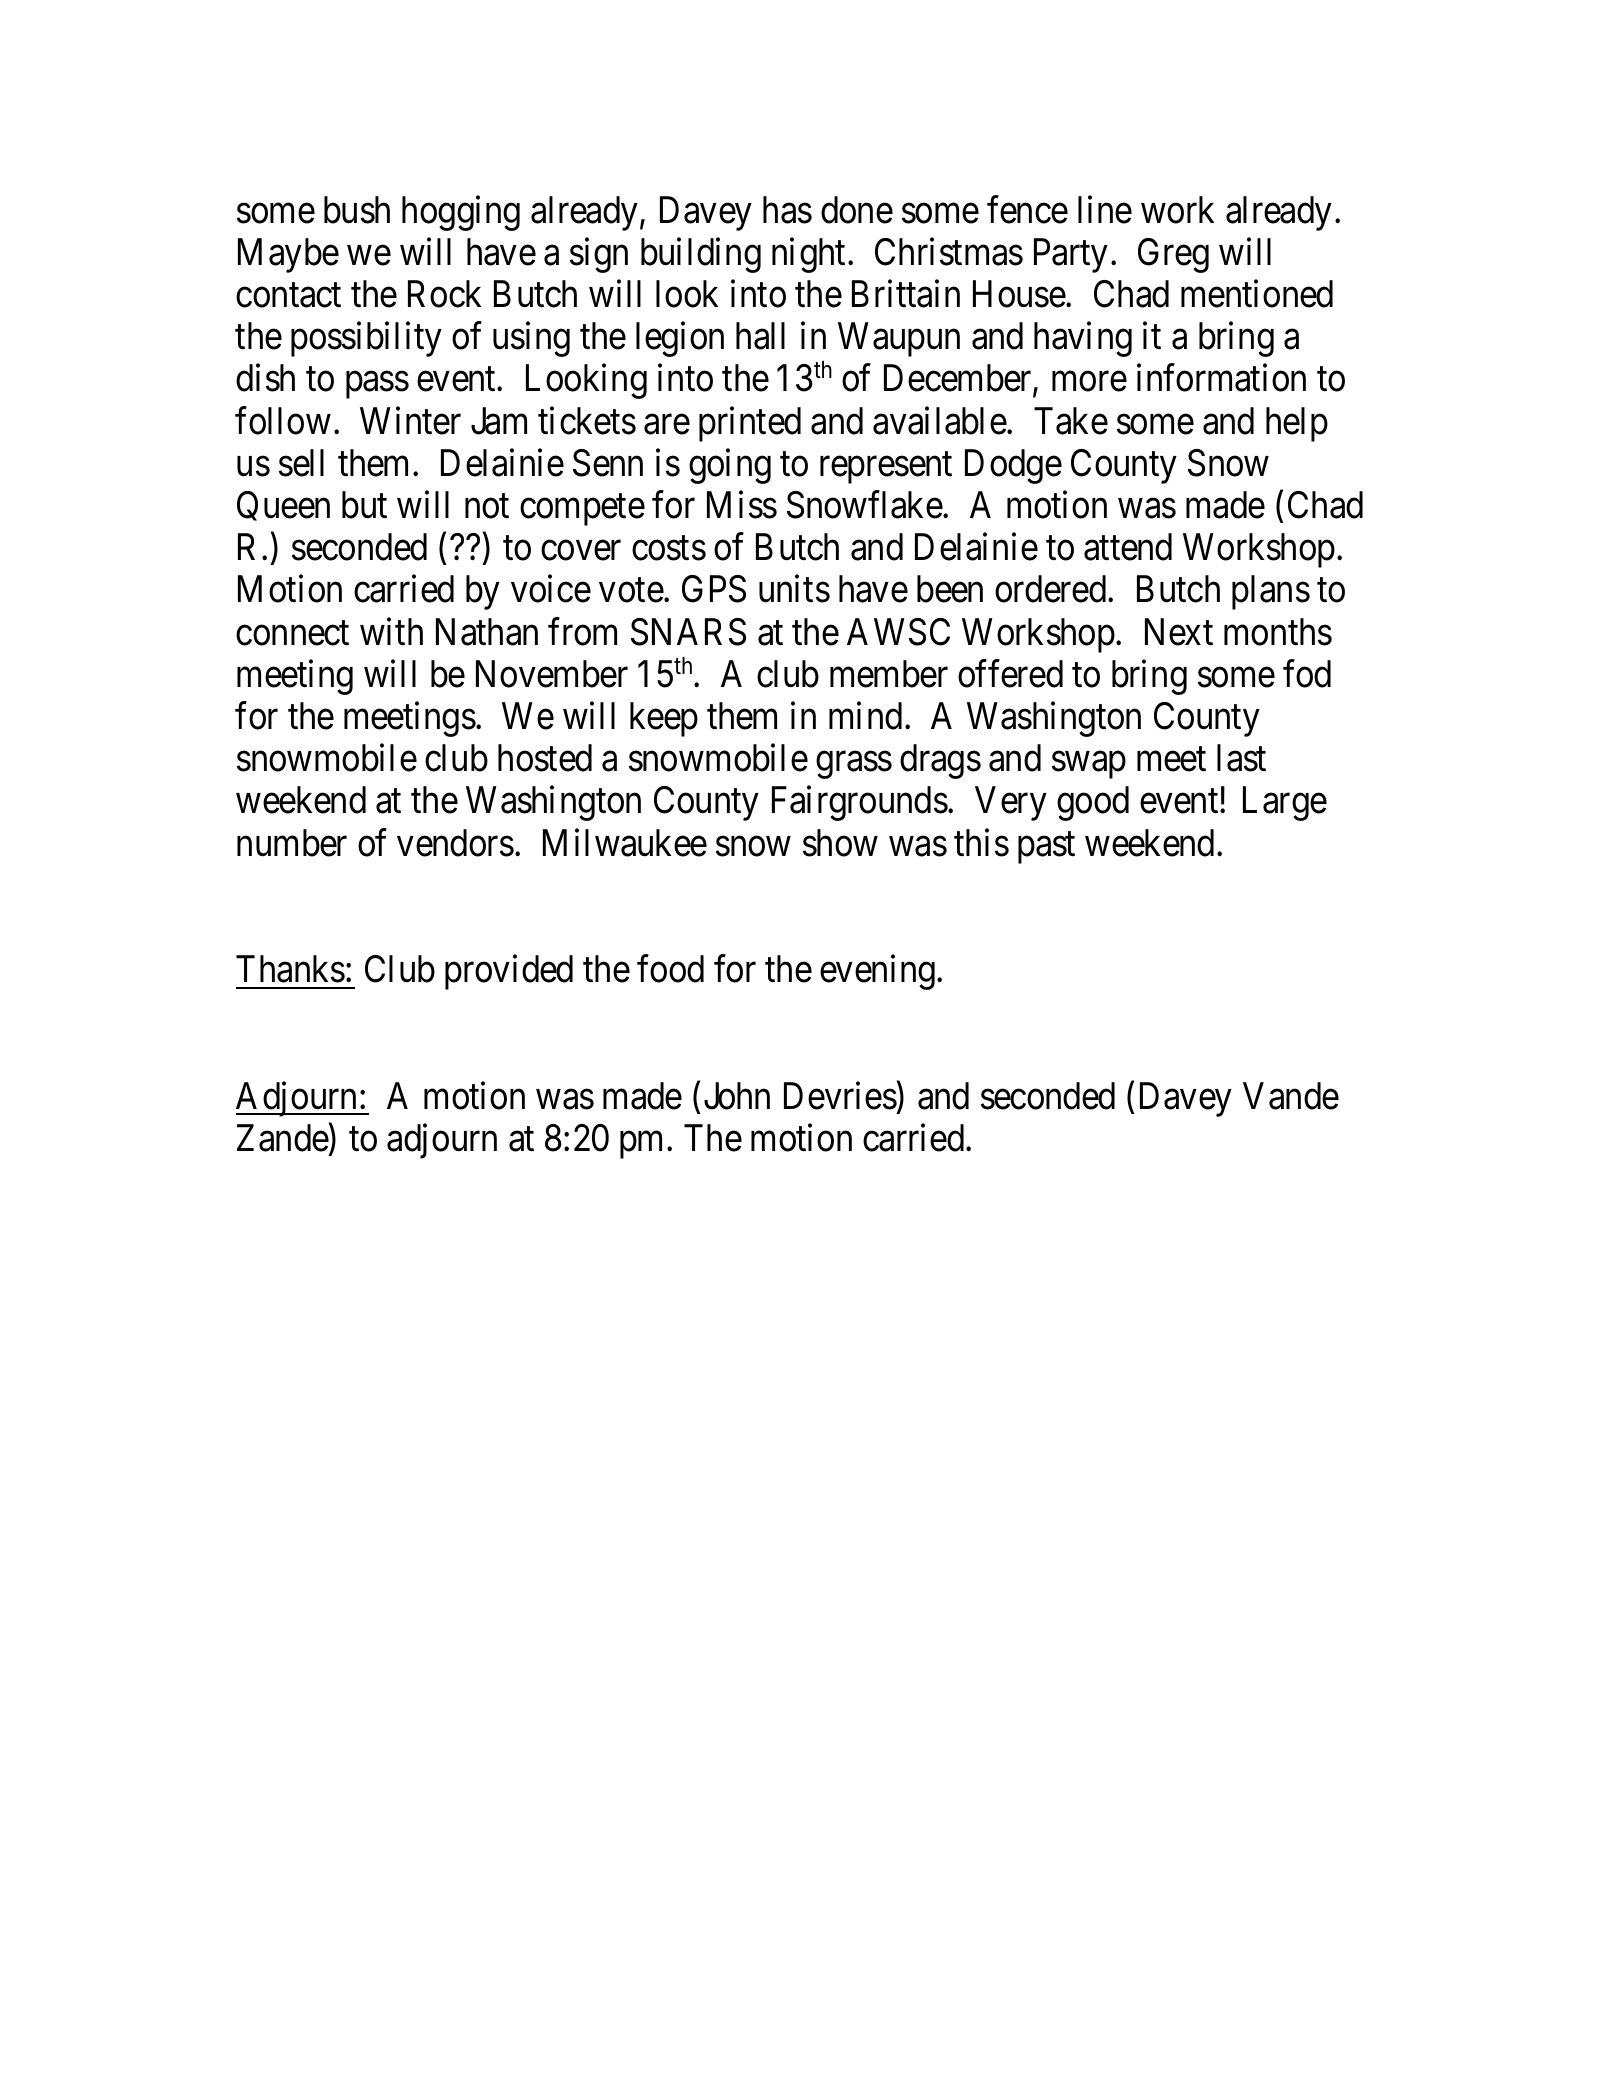  Describe the element at coordinates (737, 1096) in the screenshot. I see `John` at that location.
